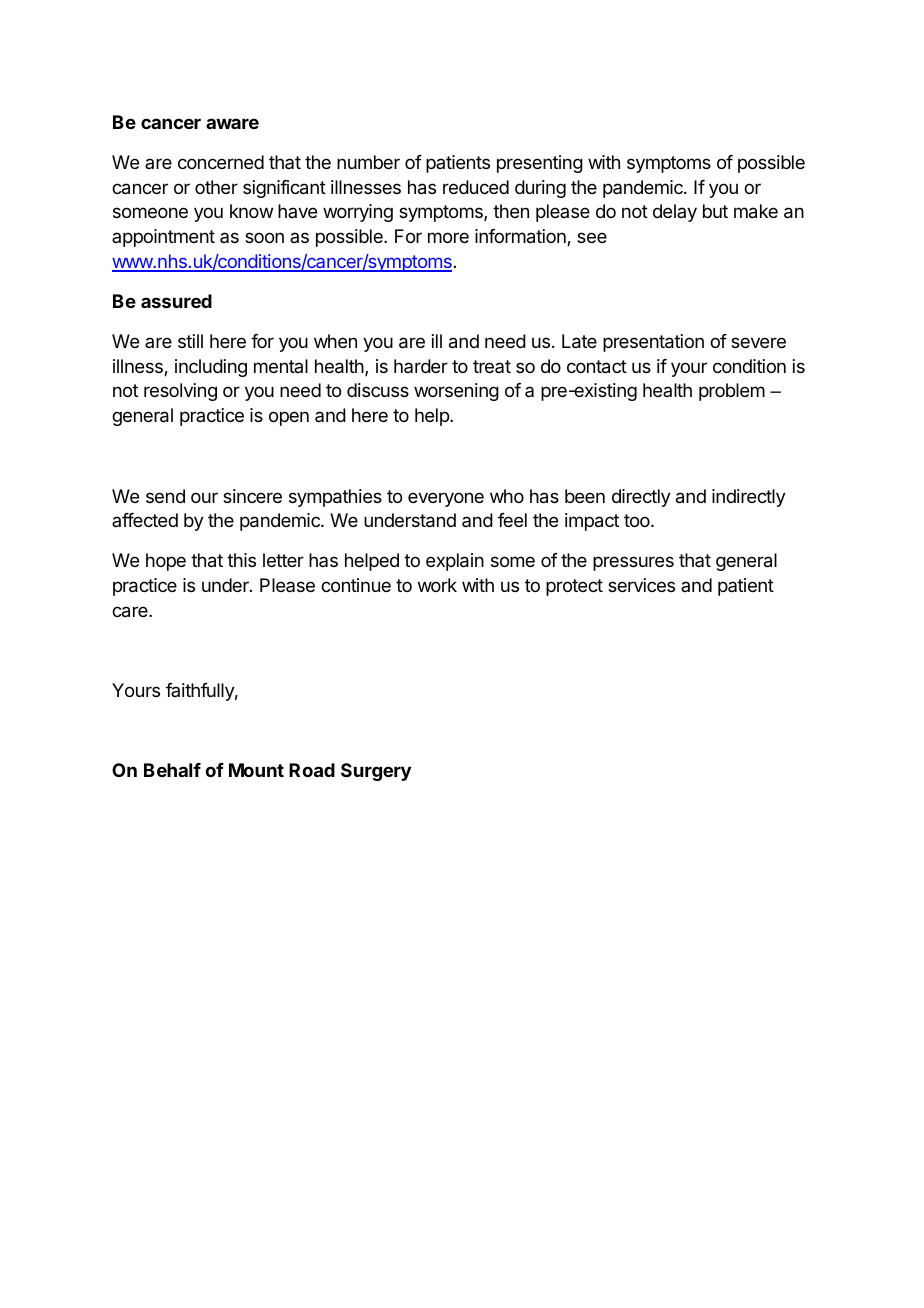 This screenshot has width=924, height=1308. What do you see at coordinates (376, 772) in the screenshot?
I see `Surgery` at bounding box center [376, 772].
